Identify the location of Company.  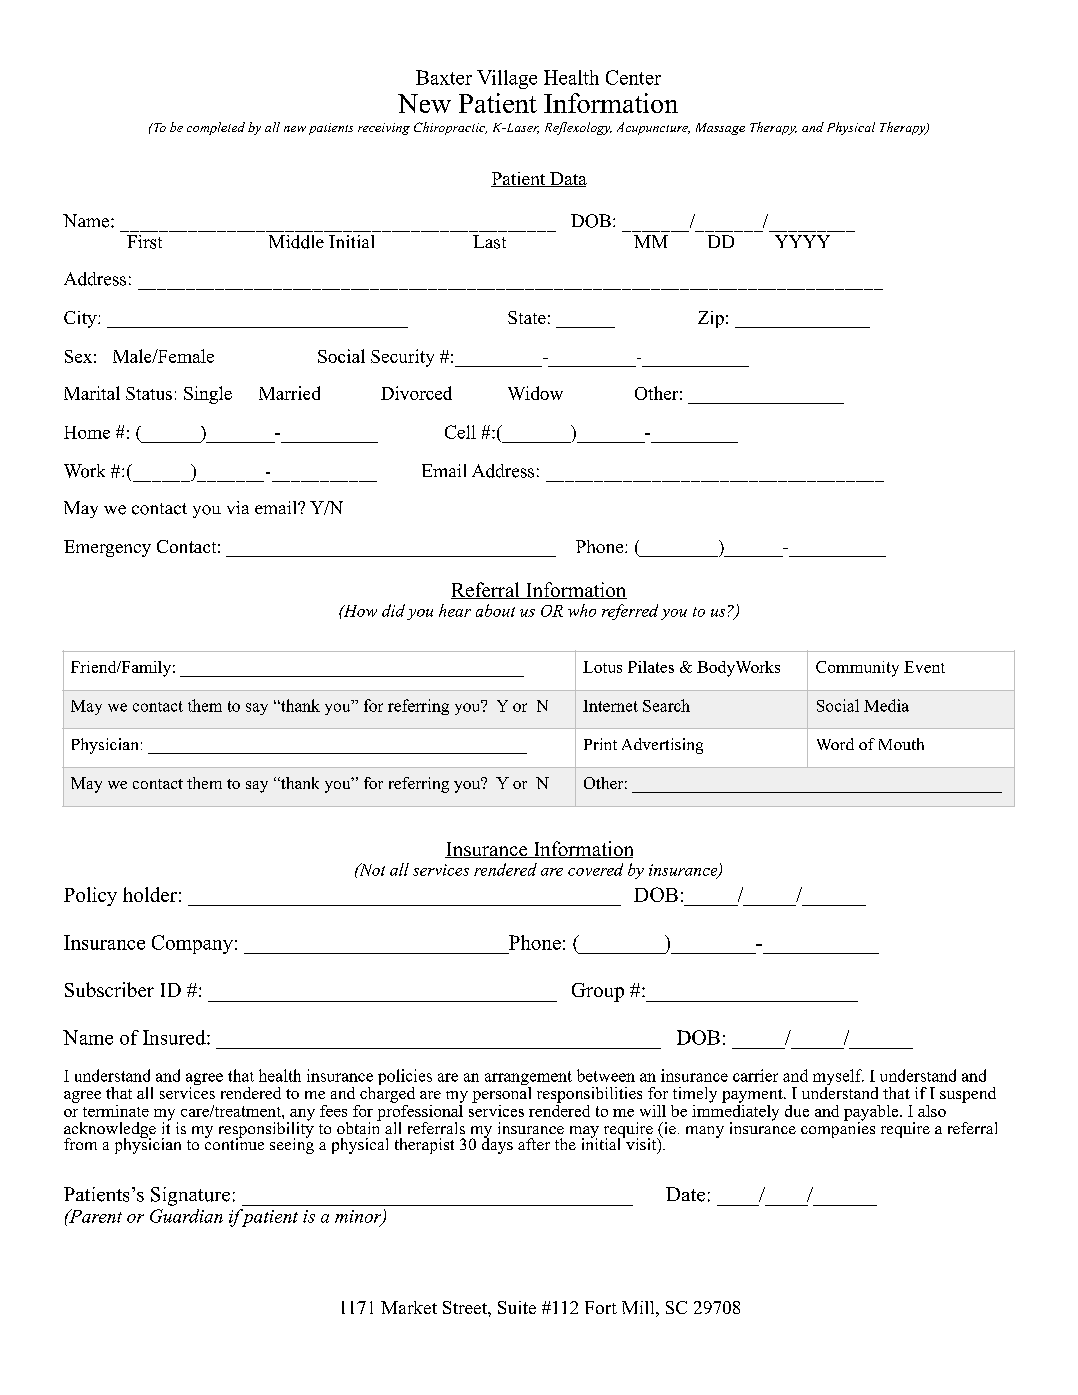
(192, 944).
